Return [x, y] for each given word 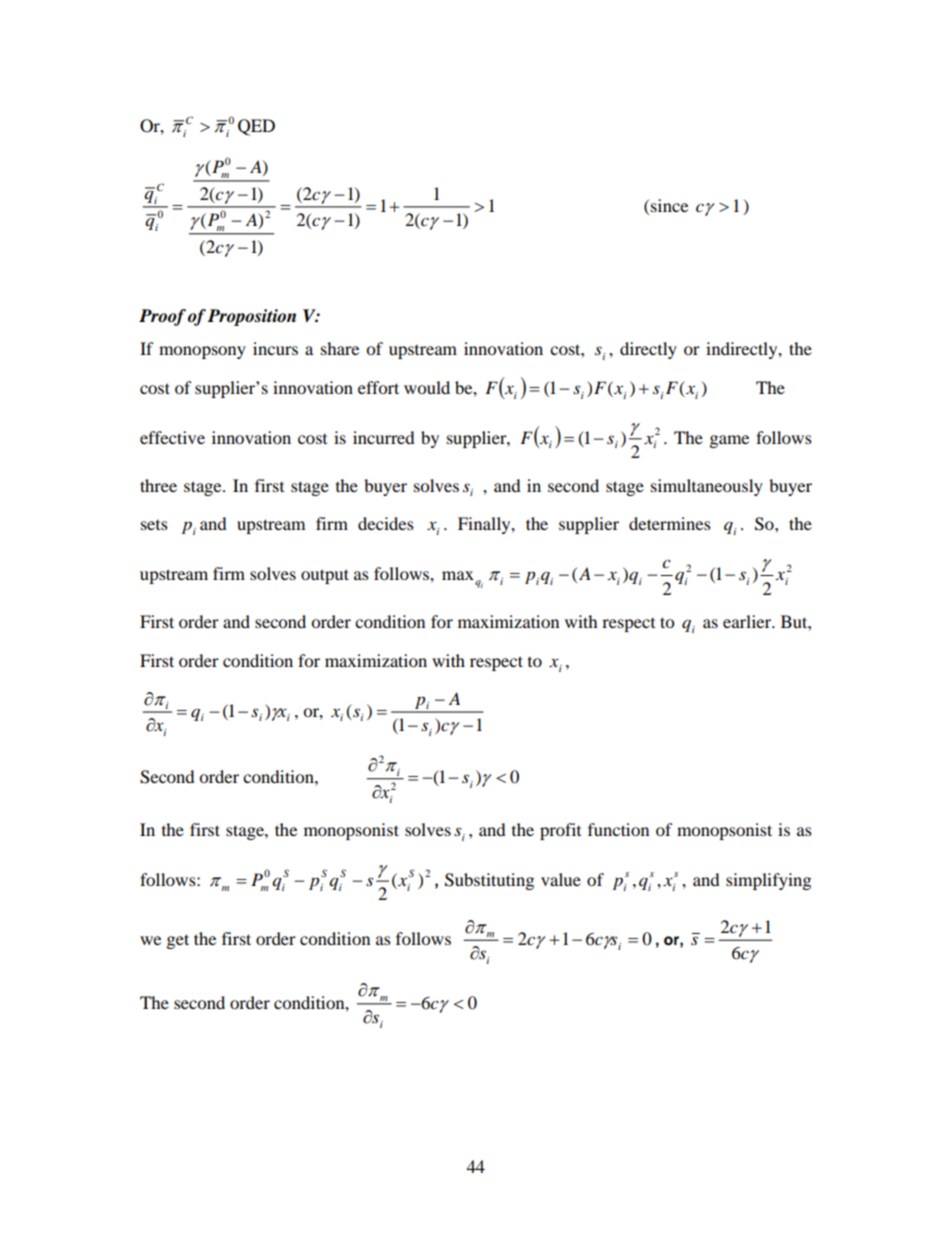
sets [154, 525]
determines [670, 523]
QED [256, 127]
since [669, 205]
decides [386, 523]
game [729, 441]
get [178, 941]
